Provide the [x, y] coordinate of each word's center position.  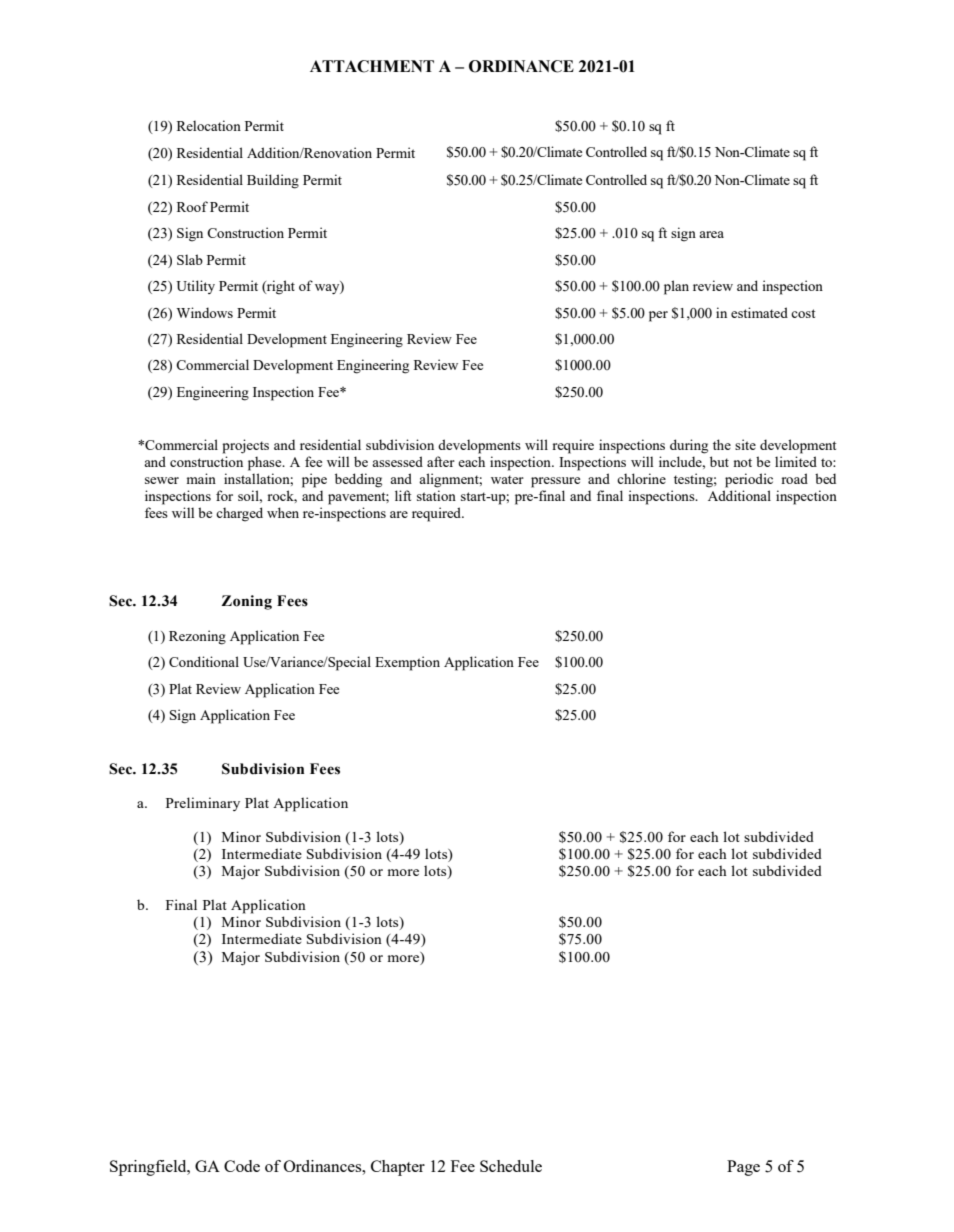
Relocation [209, 125]
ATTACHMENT [372, 66]
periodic [749, 480]
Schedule [511, 1166]
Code [242, 1166]
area [711, 234]
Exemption [407, 663]
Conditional [204, 661]
